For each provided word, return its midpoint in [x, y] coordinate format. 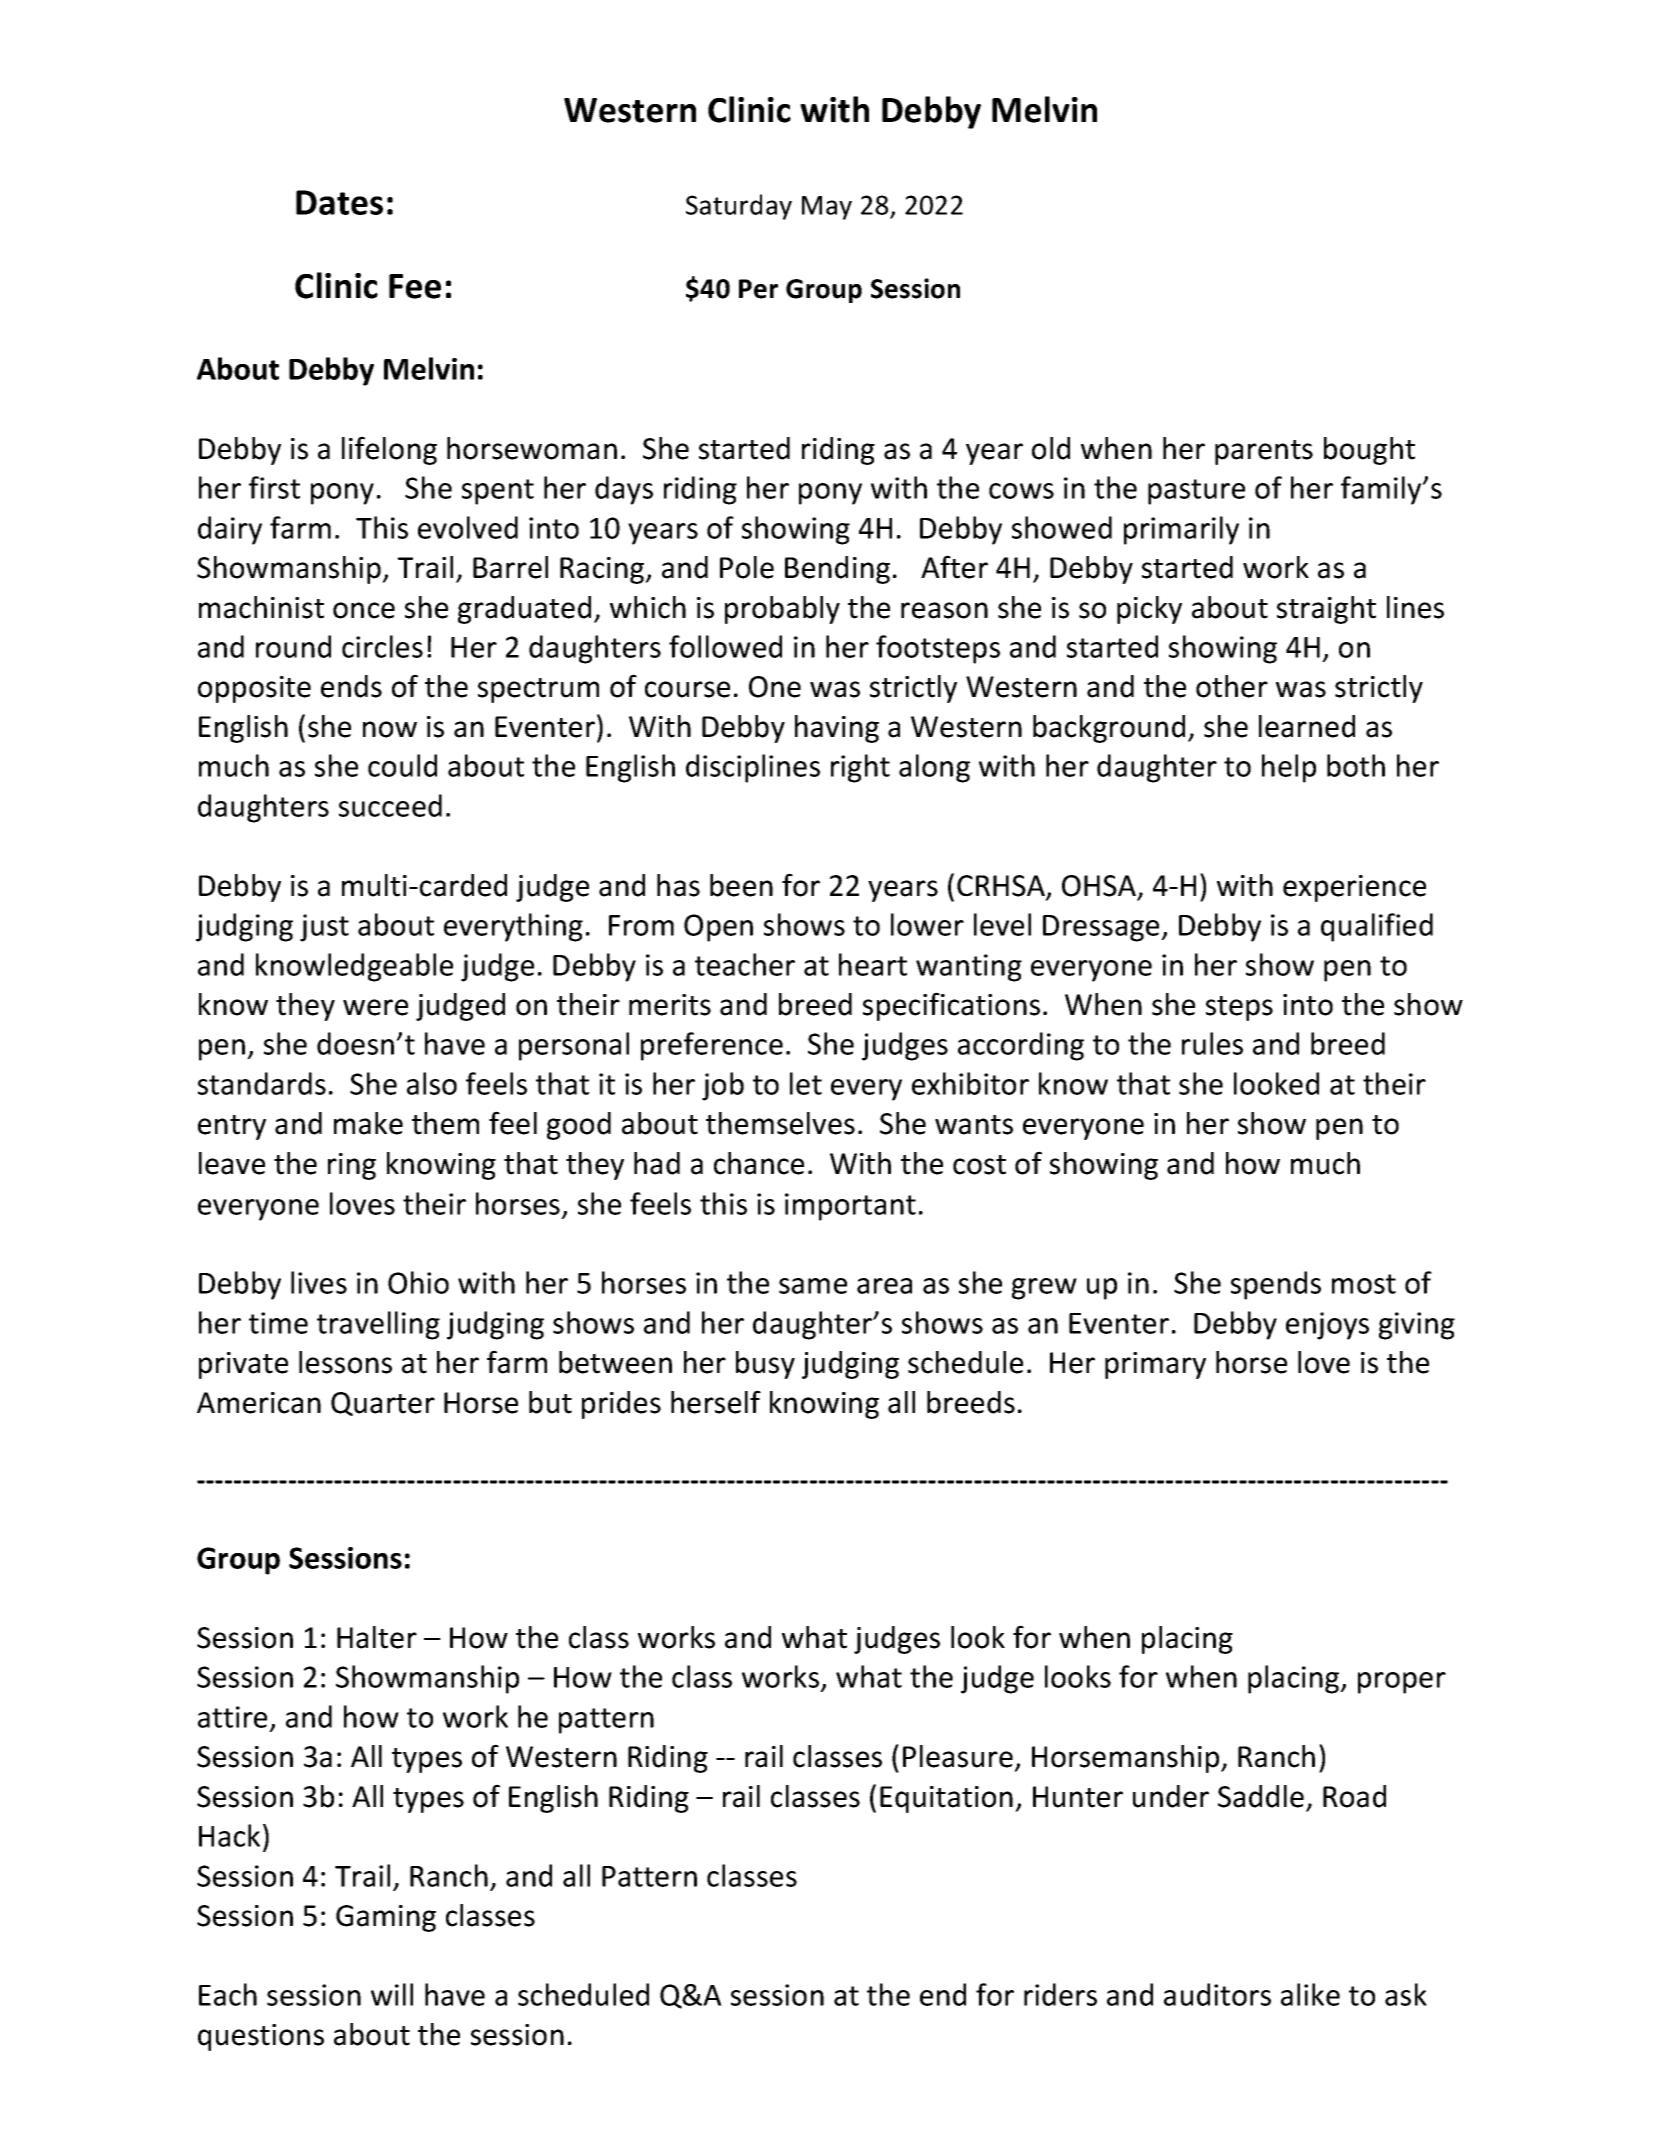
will [392, 1994]
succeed [390, 805]
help [1289, 768]
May [827, 208]
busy [765, 1365]
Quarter [383, 1404]
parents [1264, 452]
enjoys [1327, 1326]
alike [1310, 1994]
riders [1060, 1994]
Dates [339, 202]
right [860, 768]
